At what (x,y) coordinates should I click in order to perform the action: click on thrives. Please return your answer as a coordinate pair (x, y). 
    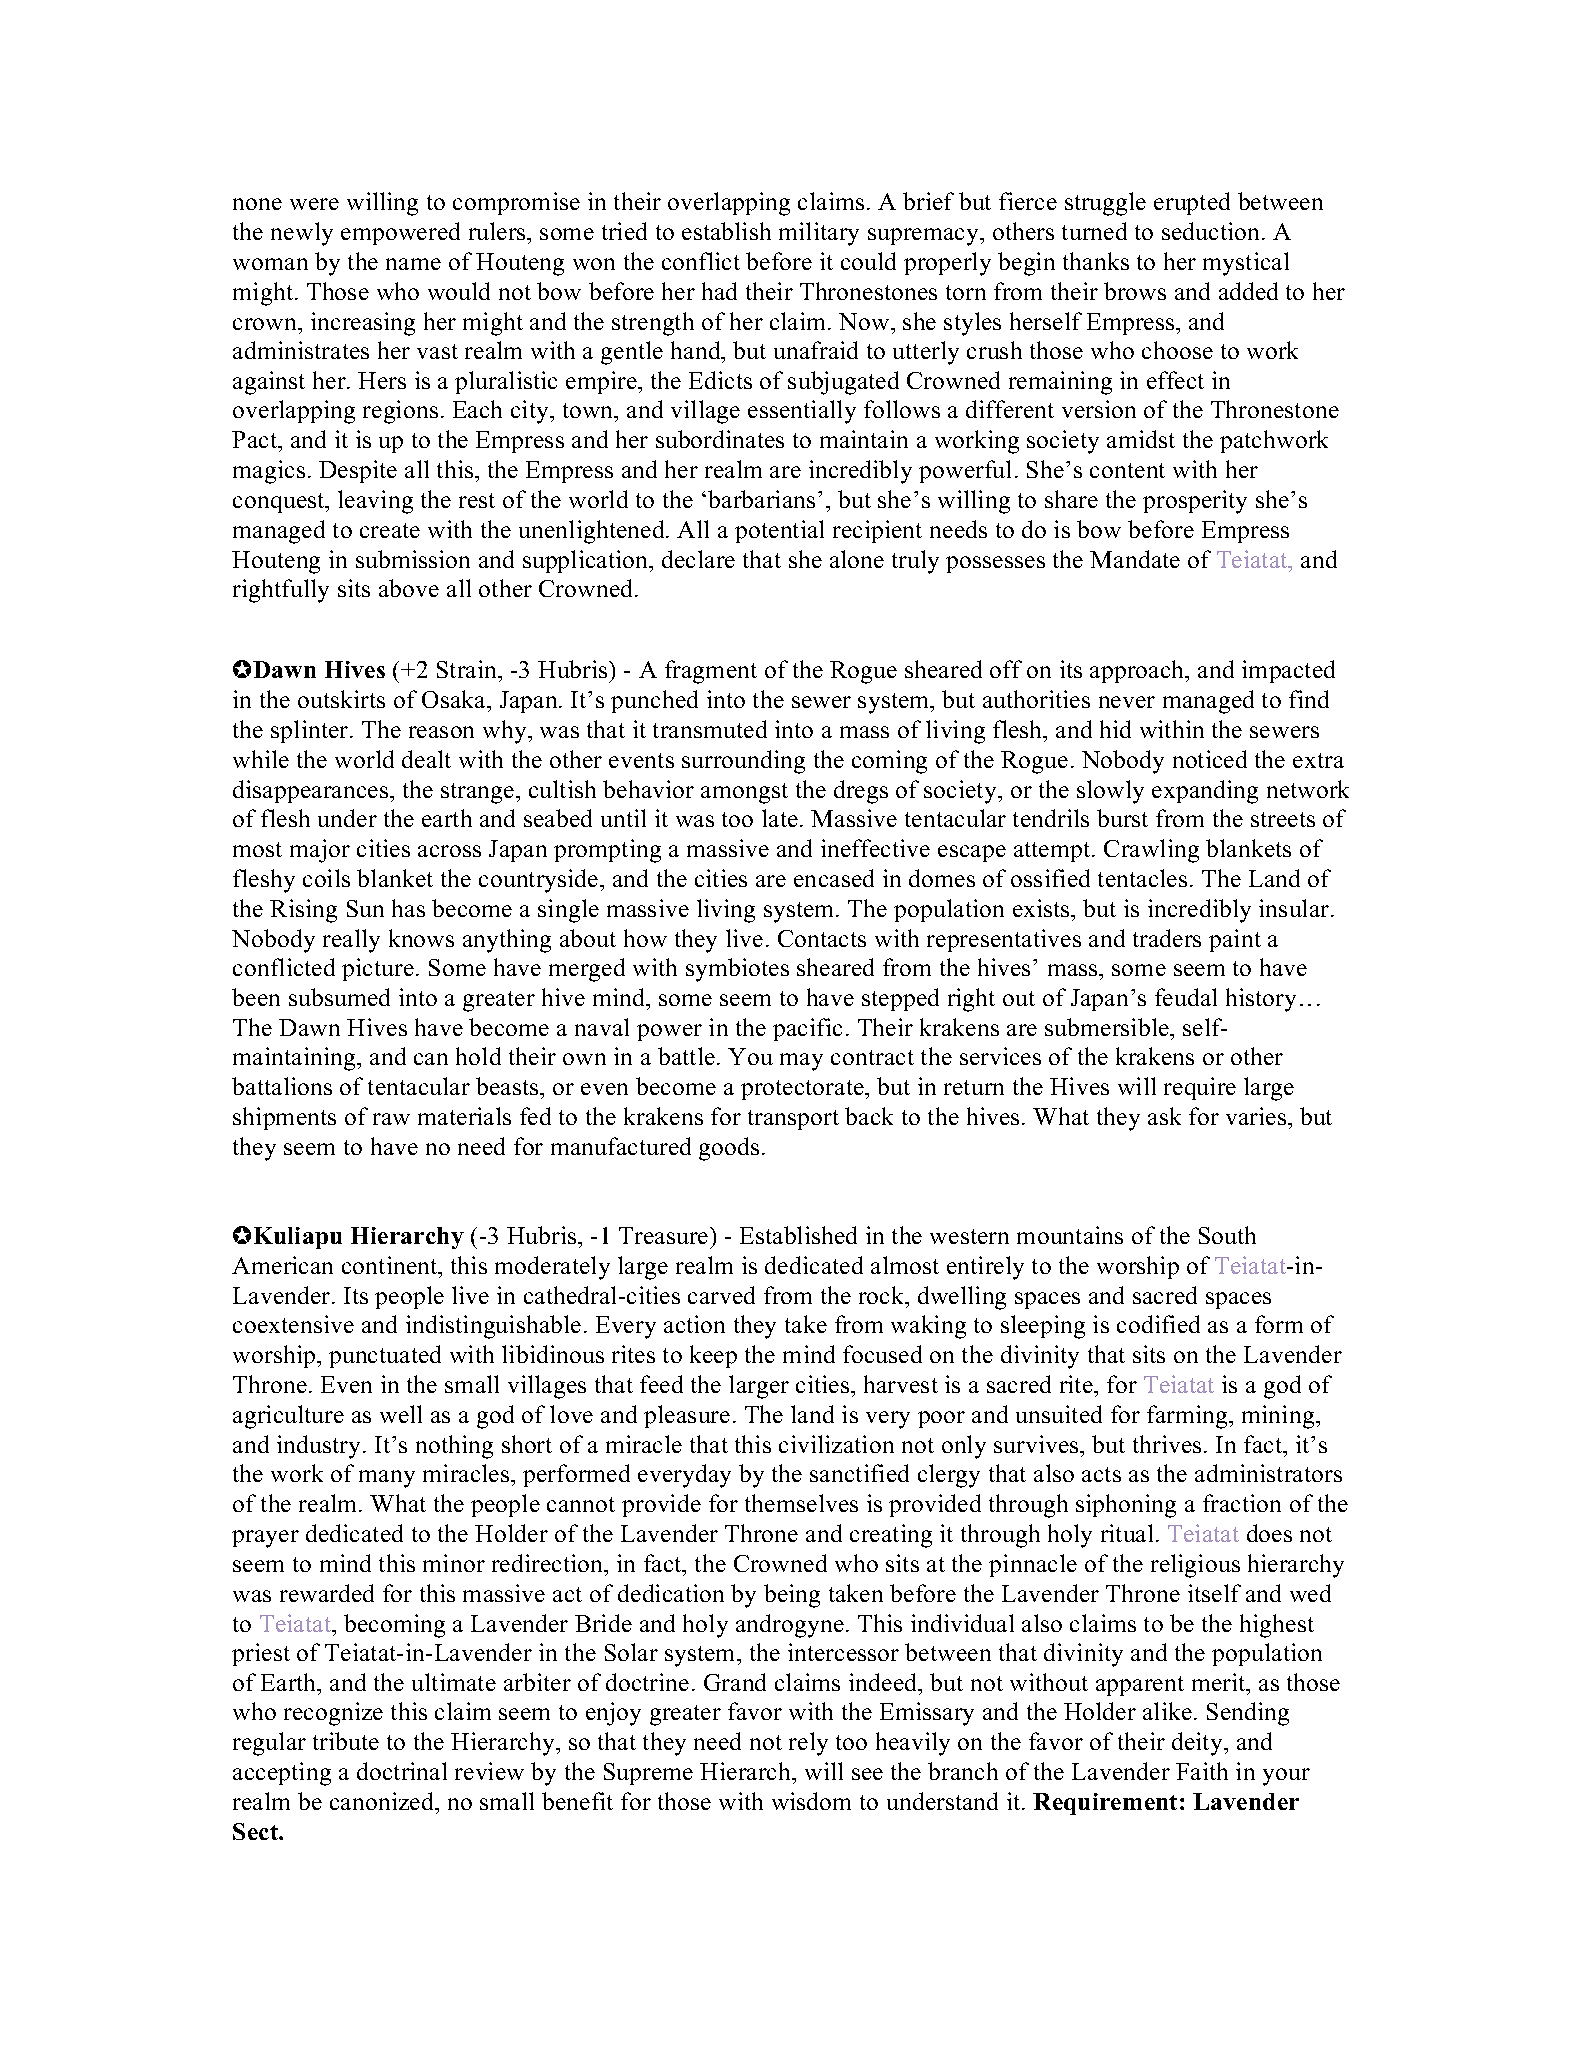
    Looking at the image, I should click on (1167, 1444).
